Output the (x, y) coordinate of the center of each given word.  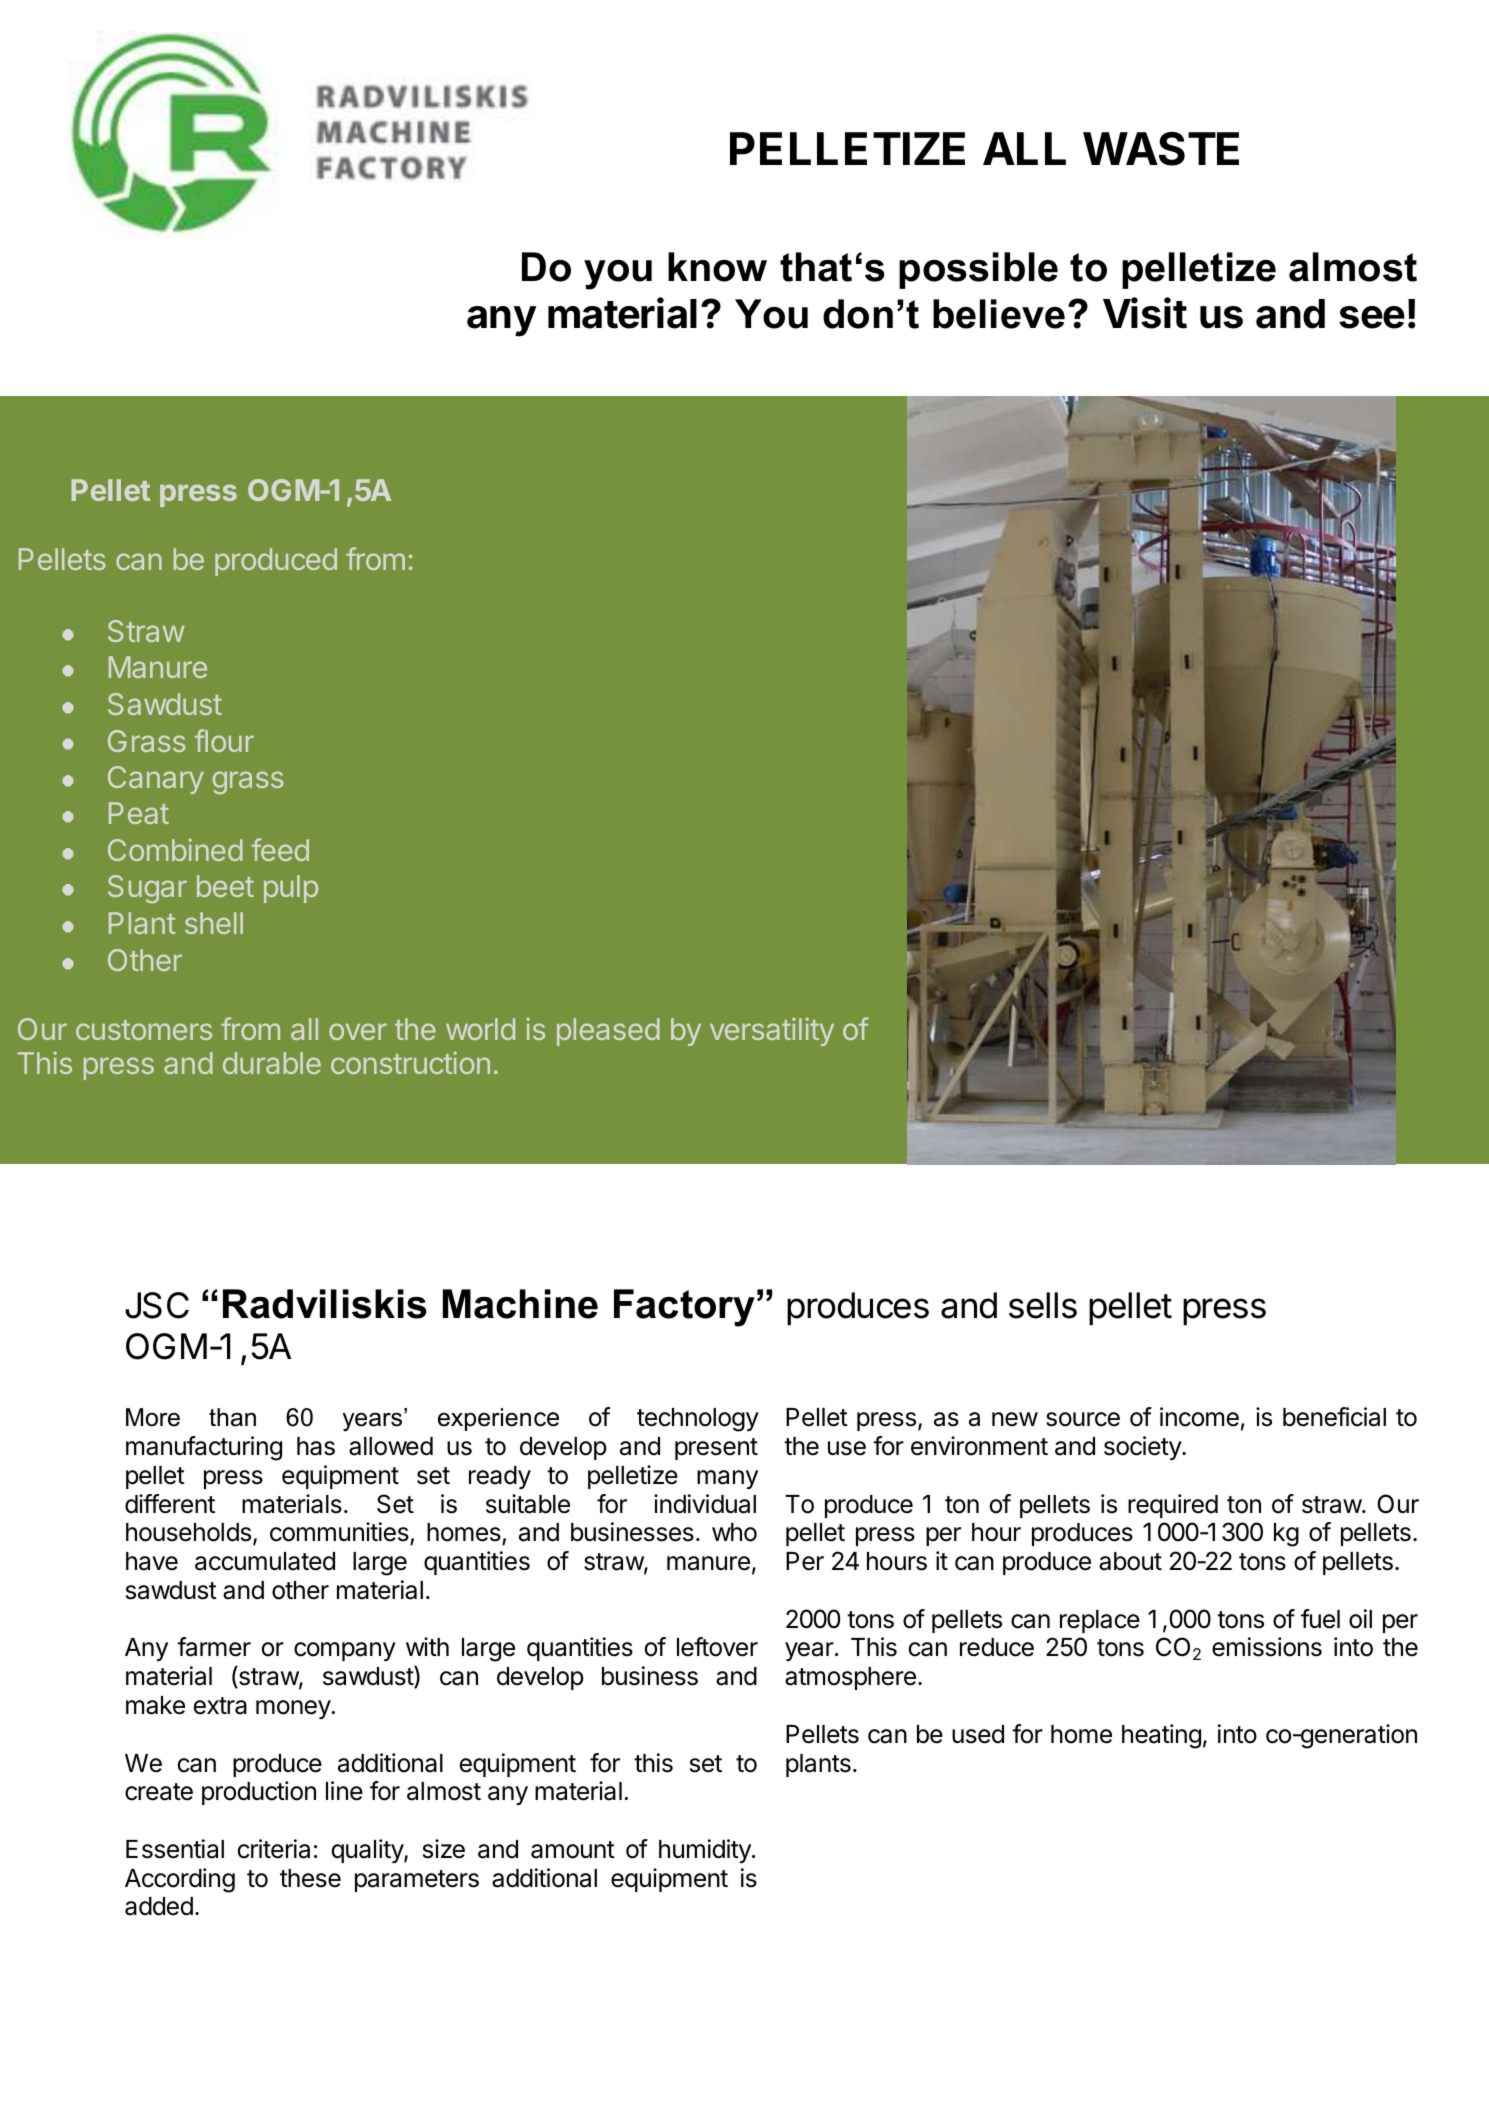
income (1199, 1417)
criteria (274, 1849)
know (717, 267)
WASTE (1161, 149)
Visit (1145, 313)
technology (698, 1420)
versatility (772, 1031)
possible (978, 270)
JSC (157, 1305)
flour (224, 740)
